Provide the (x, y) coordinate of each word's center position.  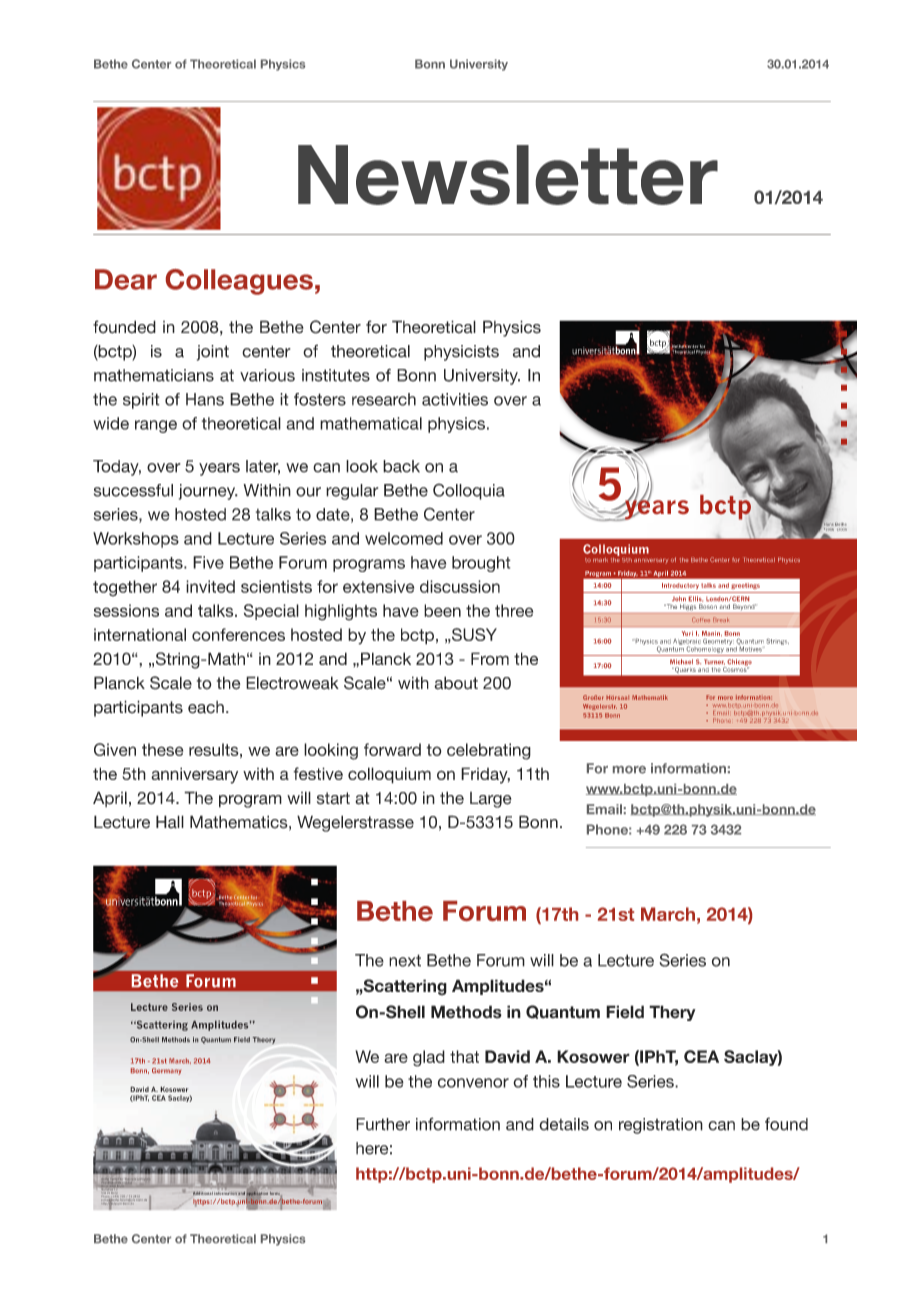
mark (600, 560)
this (546, 1081)
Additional (203, 1193)
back (401, 466)
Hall (170, 822)
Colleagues (239, 282)
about (456, 683)
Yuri (687, 633)
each (206, 707)
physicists (461, 353)
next (405, 960)
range (156, 426)
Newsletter (508, 175)
